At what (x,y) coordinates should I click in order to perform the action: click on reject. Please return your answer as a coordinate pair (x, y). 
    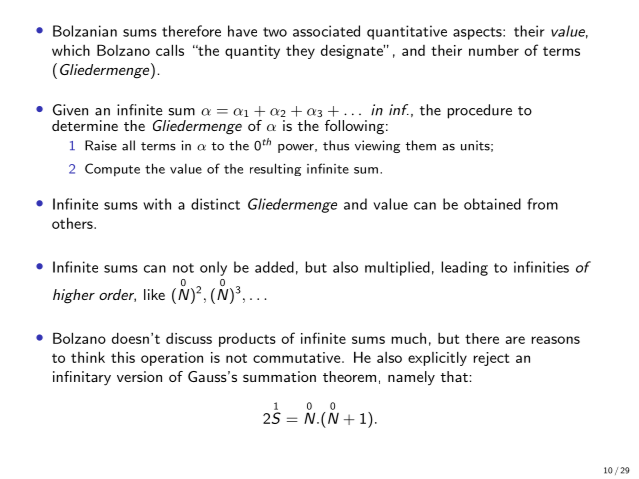
    Looking at the image, I should click on (491, 359).
